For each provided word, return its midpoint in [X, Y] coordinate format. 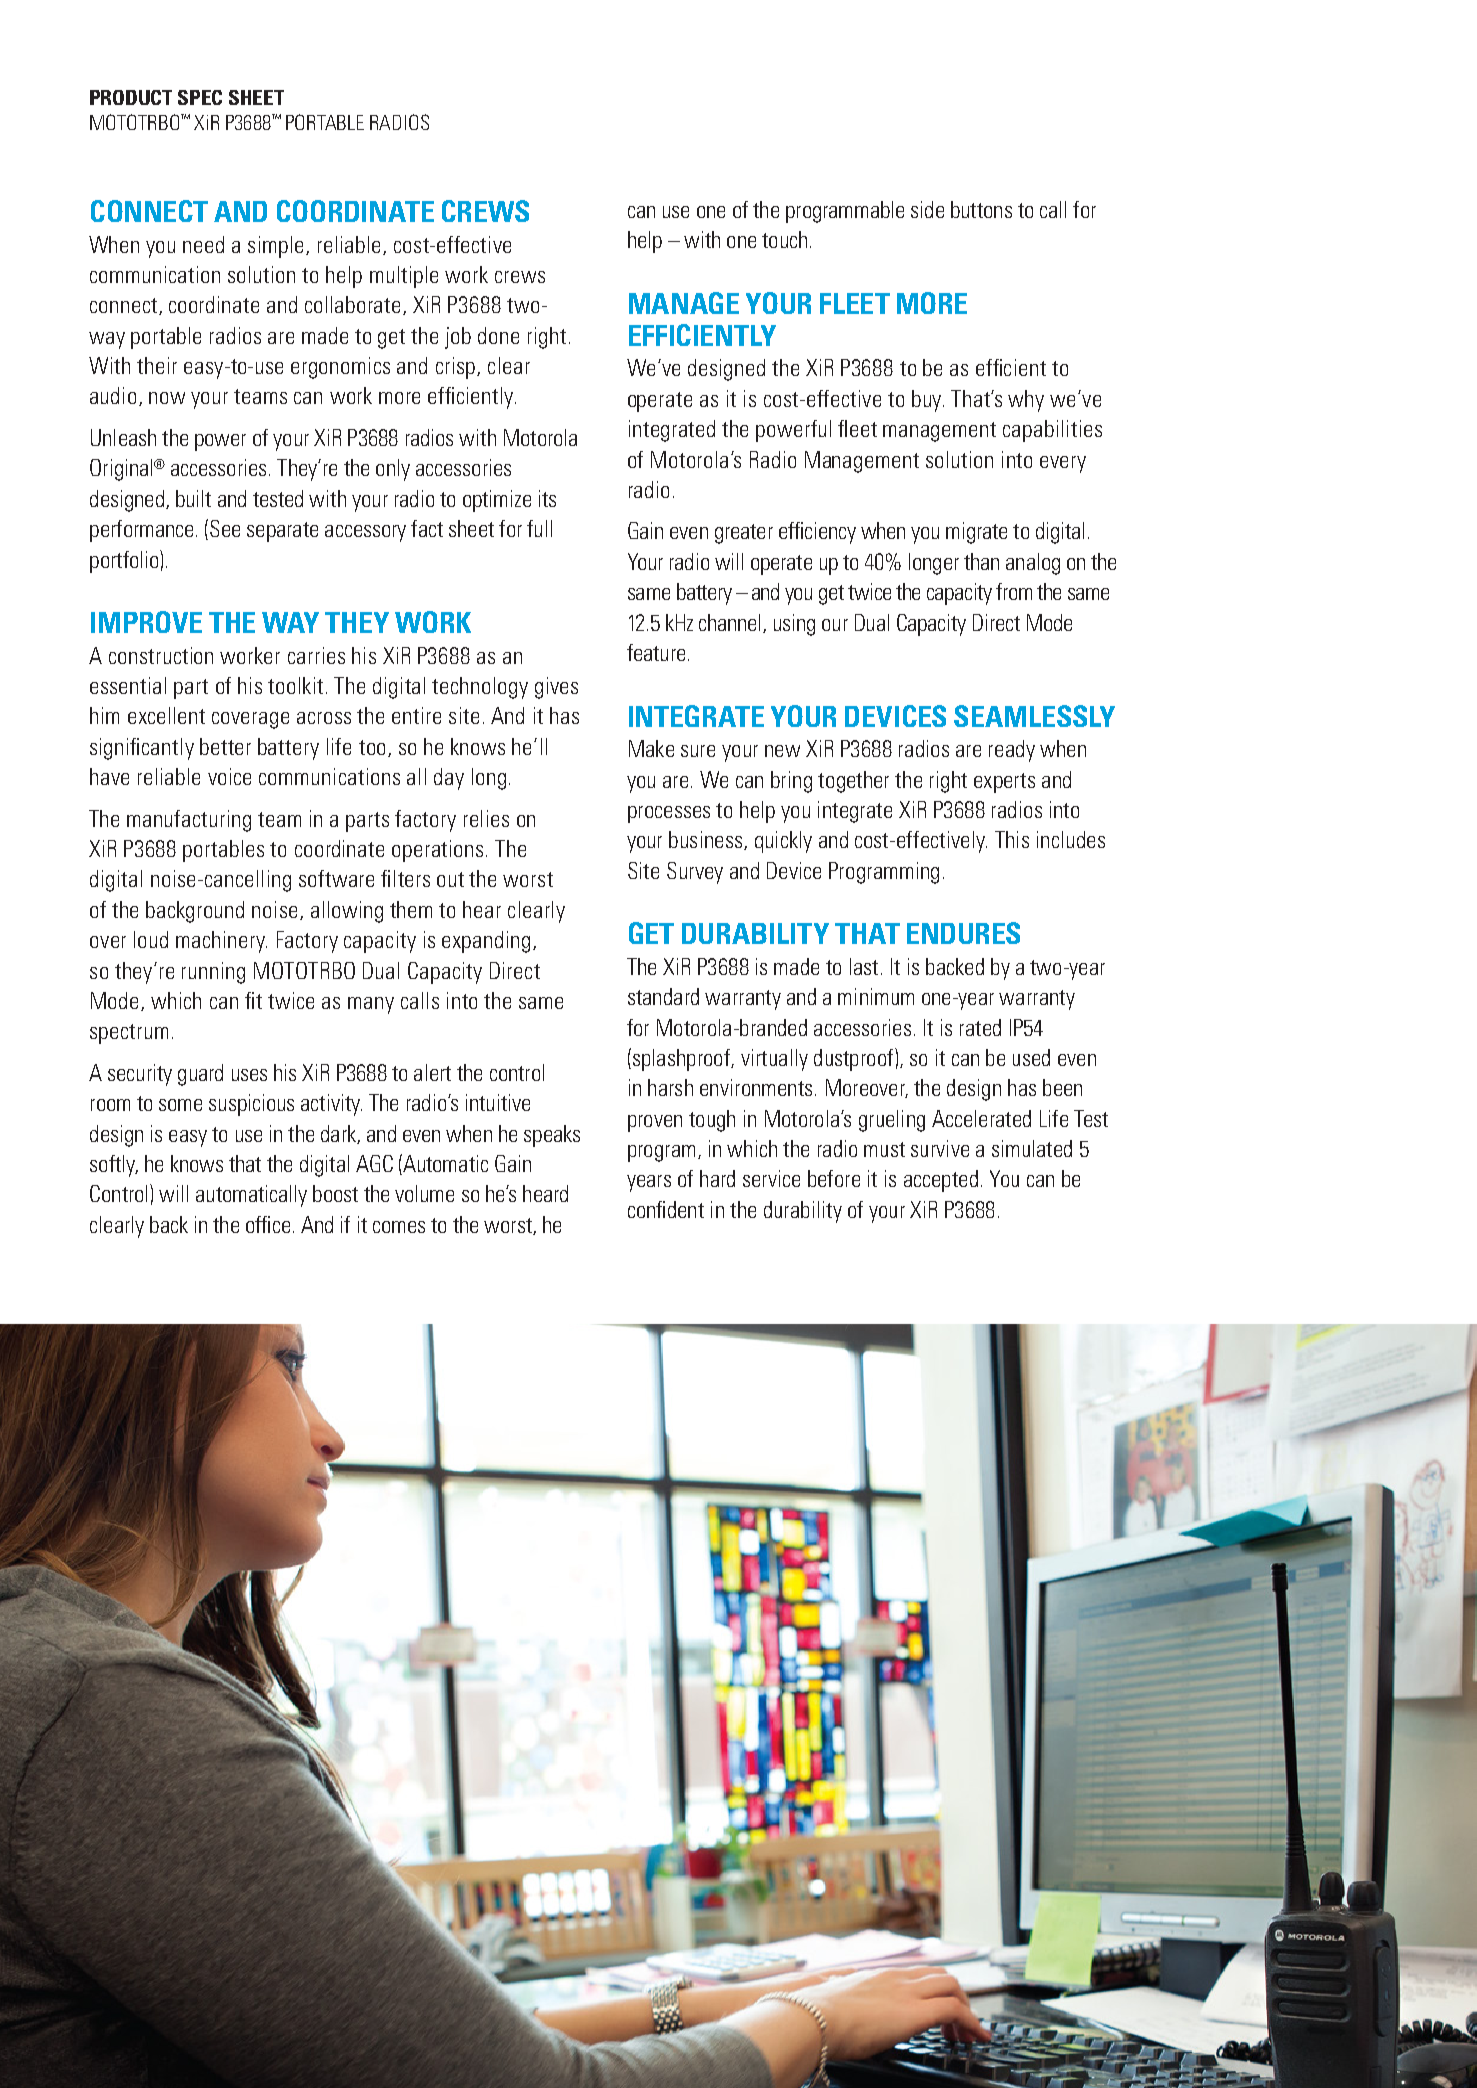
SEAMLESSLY [1034, 716]
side [927, 209]
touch [784, 239]
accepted [941, 1181]
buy [928, 401]
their [157, 365]
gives [556, 688]
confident [666, 1209]
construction [161, 655]
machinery [221, 942]
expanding [486, 942]
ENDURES [963, 933]
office [268, 1224]
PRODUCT [131, 97]
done [498, 335]
